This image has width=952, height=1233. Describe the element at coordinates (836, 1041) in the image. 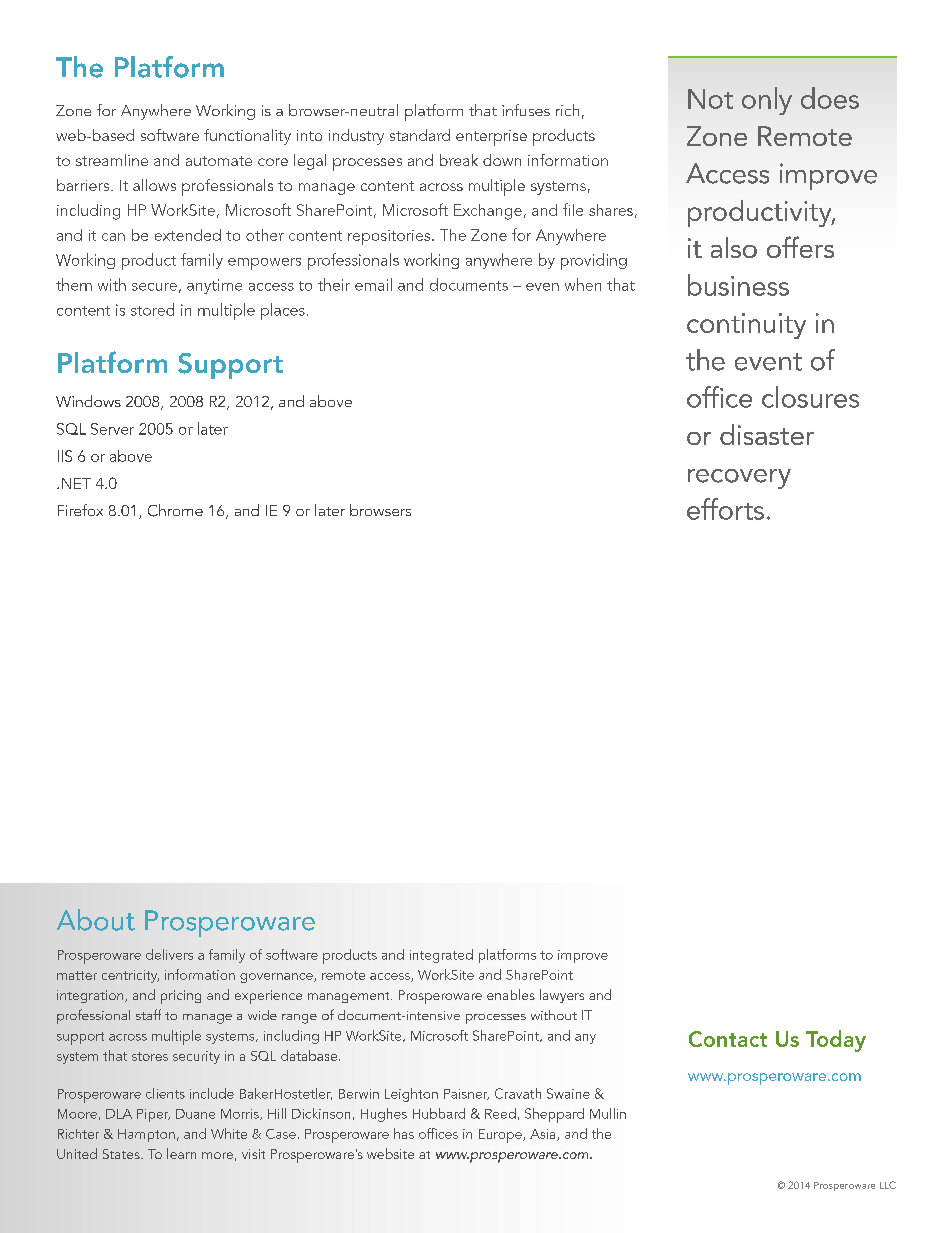

I see `Today` at that location.
